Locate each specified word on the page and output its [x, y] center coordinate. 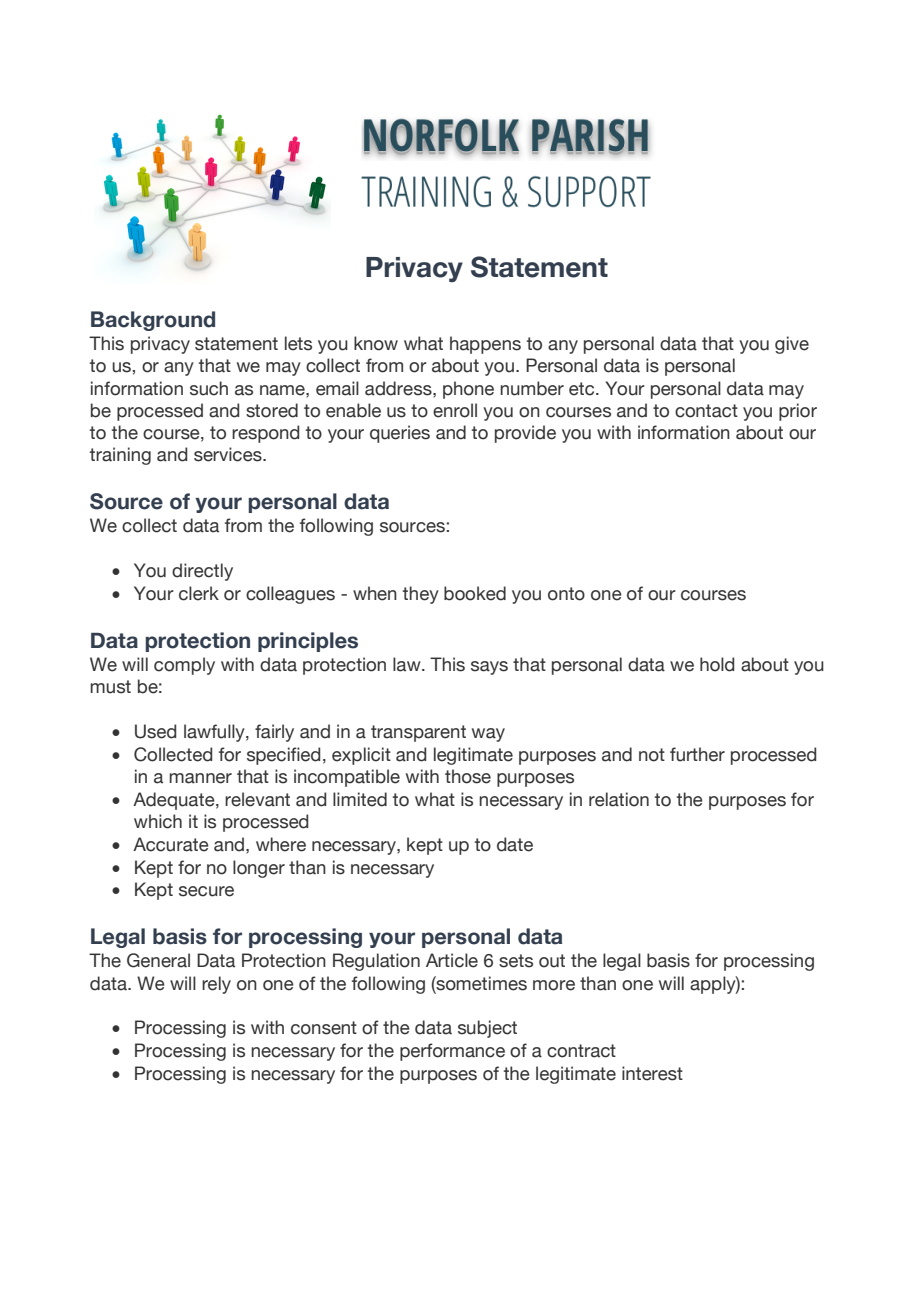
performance [452, 1052]
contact [706, 411]
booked [475, 593]
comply [184, 666]
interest [652, 1073]
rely [216, 985]
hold [717, 664]
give [792, 345]
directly [202, 572]
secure [206, 891]
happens [485, 345]
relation [619, 799]
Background [153, 321]
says [489, 668]
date [515, 844]
